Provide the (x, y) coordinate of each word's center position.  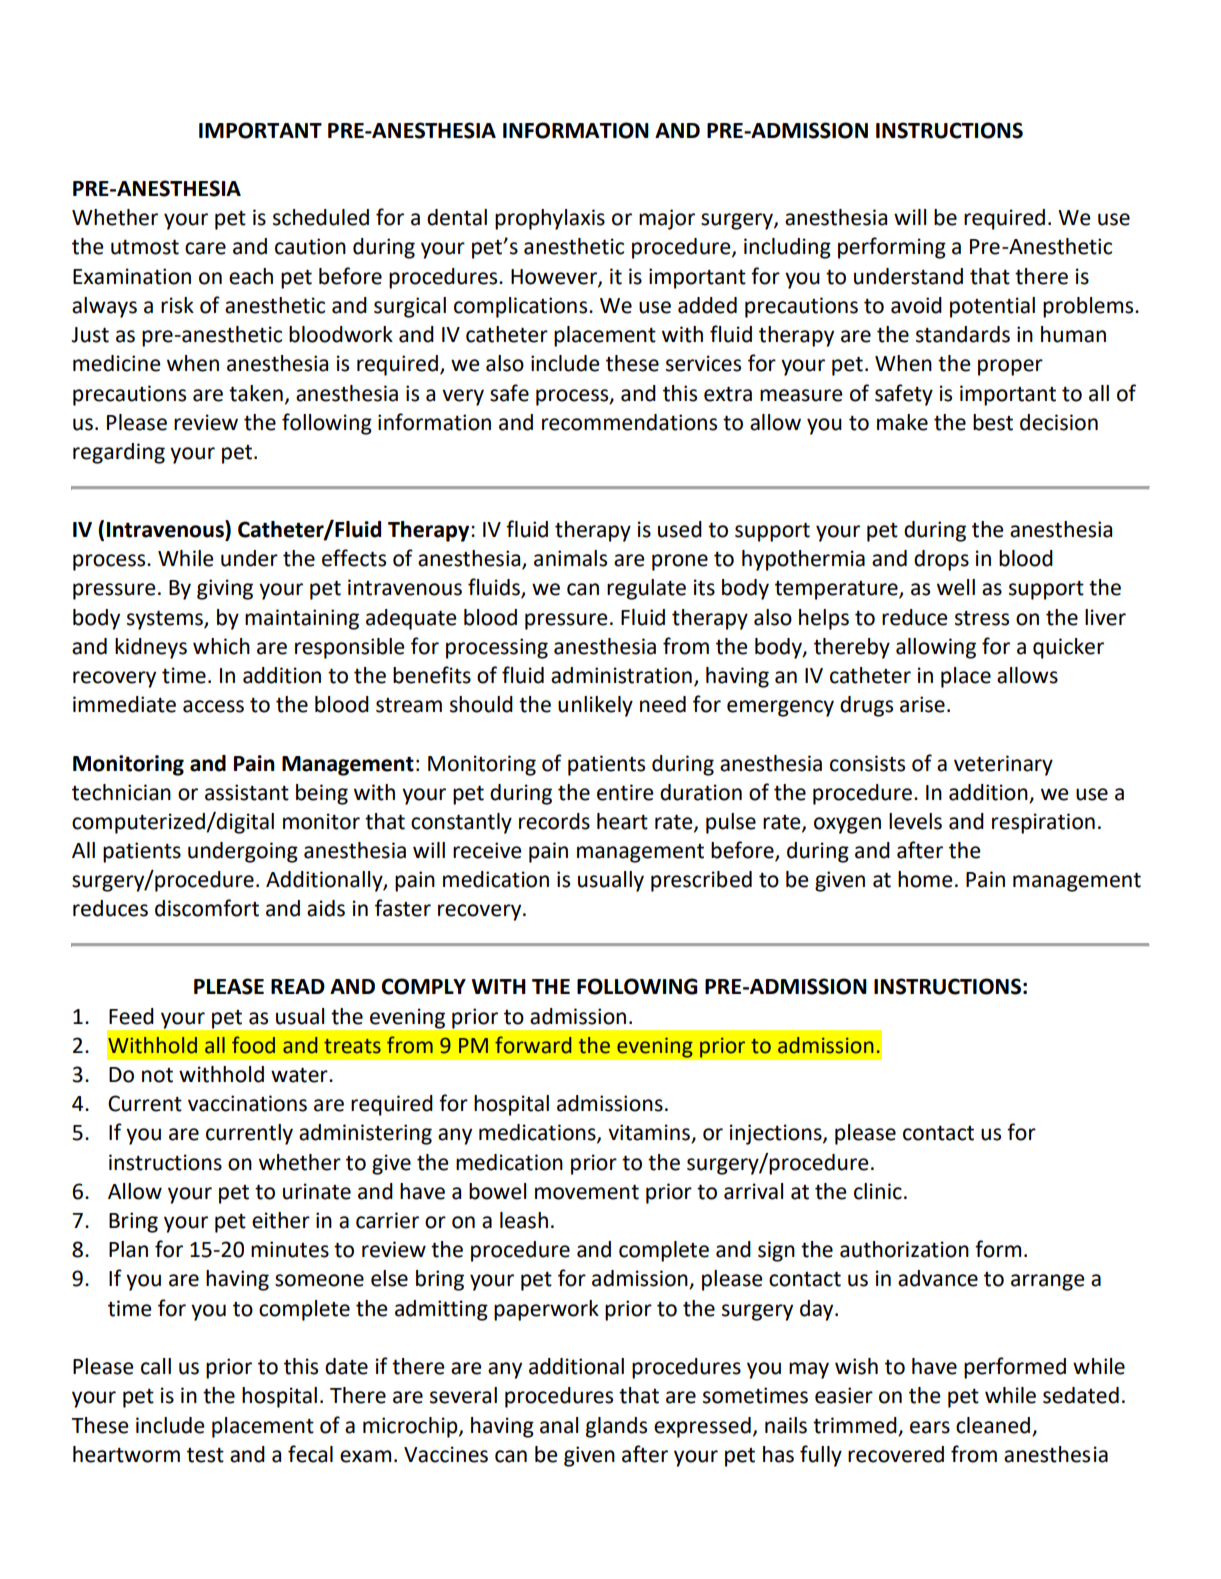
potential (992, 307)
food (253, 1045)
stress (982, 618)
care (205, 248)
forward (533, 1045)
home (925, 879)
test (205, 1455)
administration (621, 675)
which (221, 646)
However (555, 277)
